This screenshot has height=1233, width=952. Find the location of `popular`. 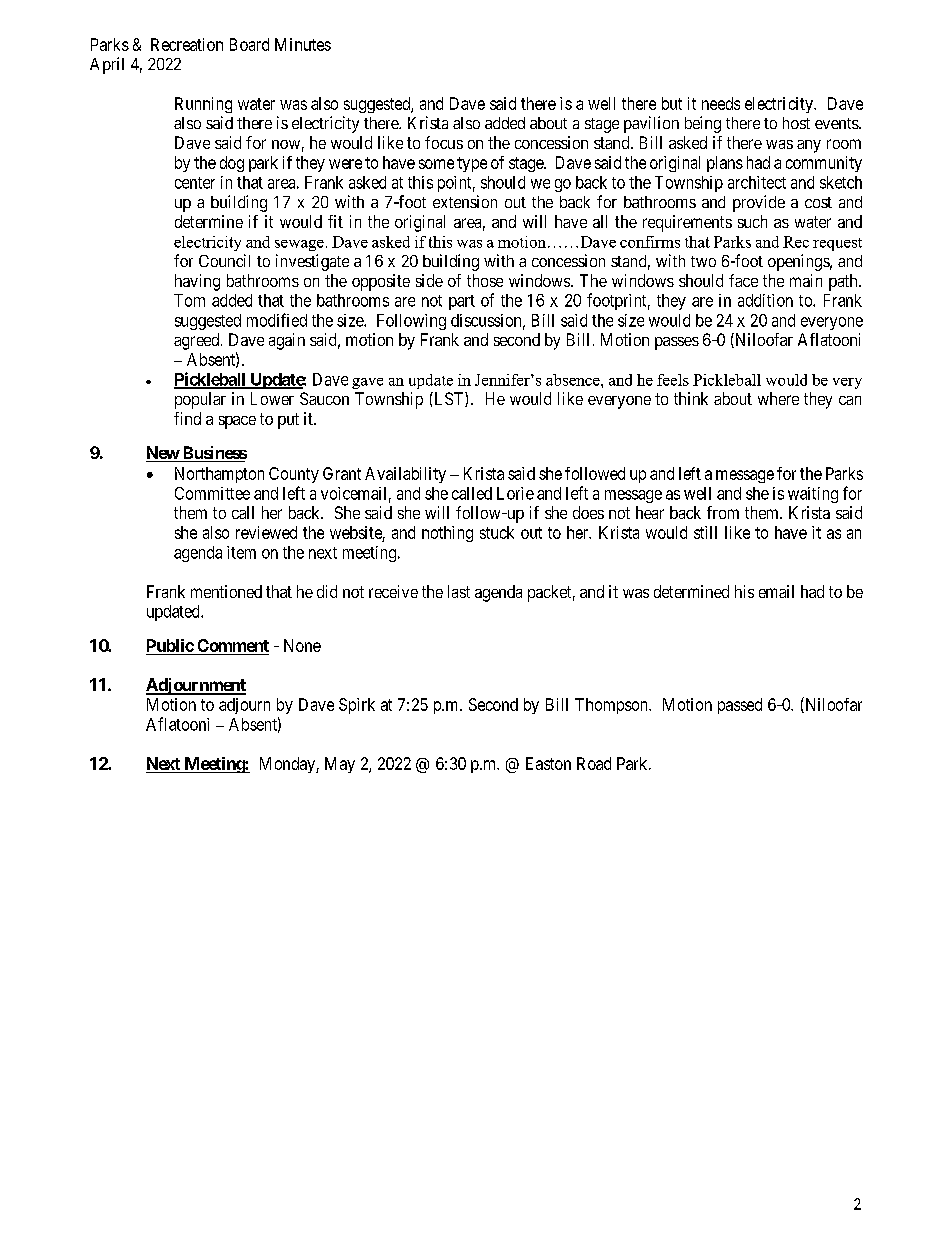

popular is located at coordinates (200, 400).
